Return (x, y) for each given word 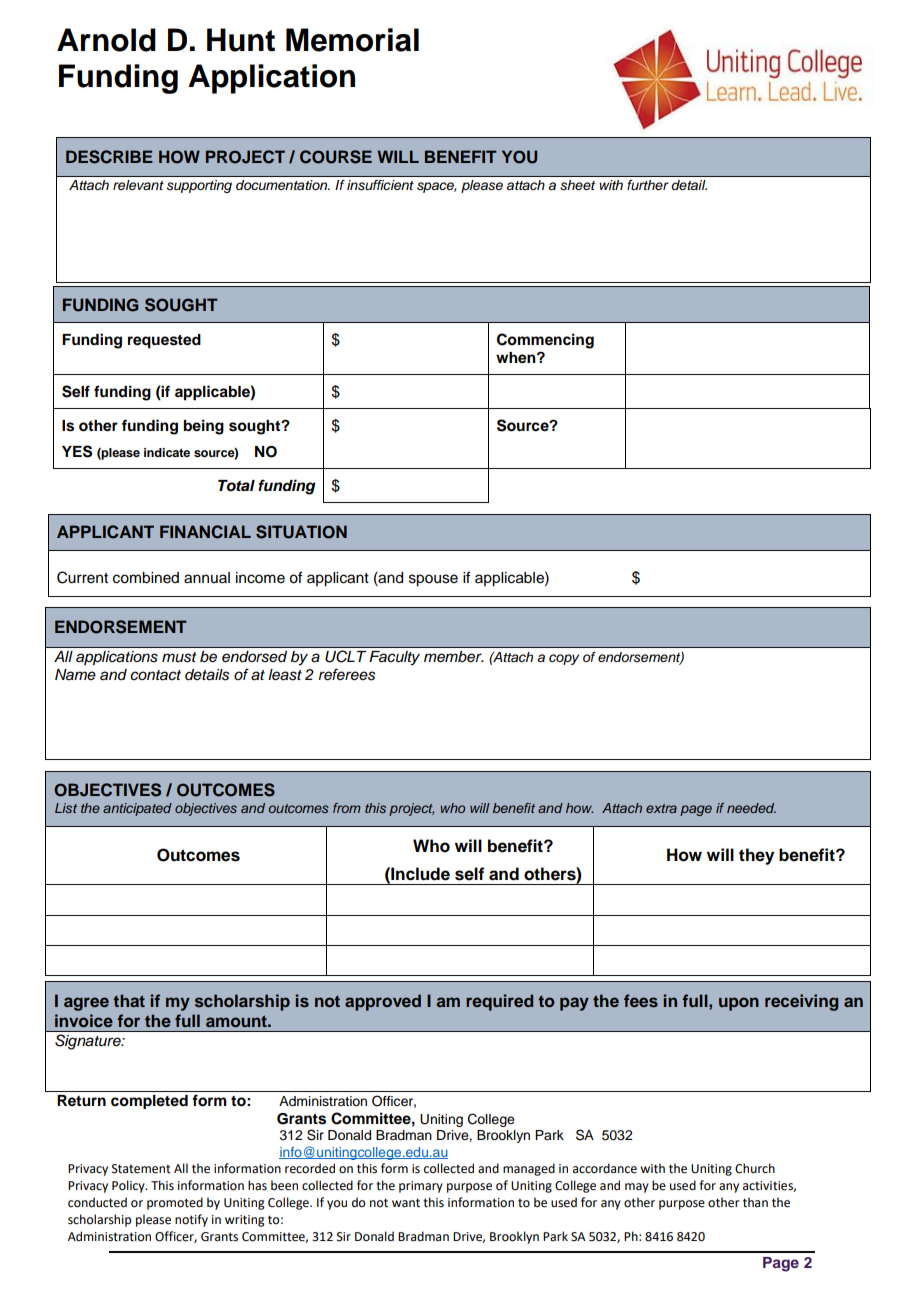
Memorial (352, 40)
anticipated (137, 809)
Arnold (106, 40)
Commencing (545, 341)
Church (755, 1168)
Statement (141, 1169)
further (648, 185)
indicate (167, 452)
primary (421, 1187)
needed (751, 808)
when (517, 358)
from (347, 808)
